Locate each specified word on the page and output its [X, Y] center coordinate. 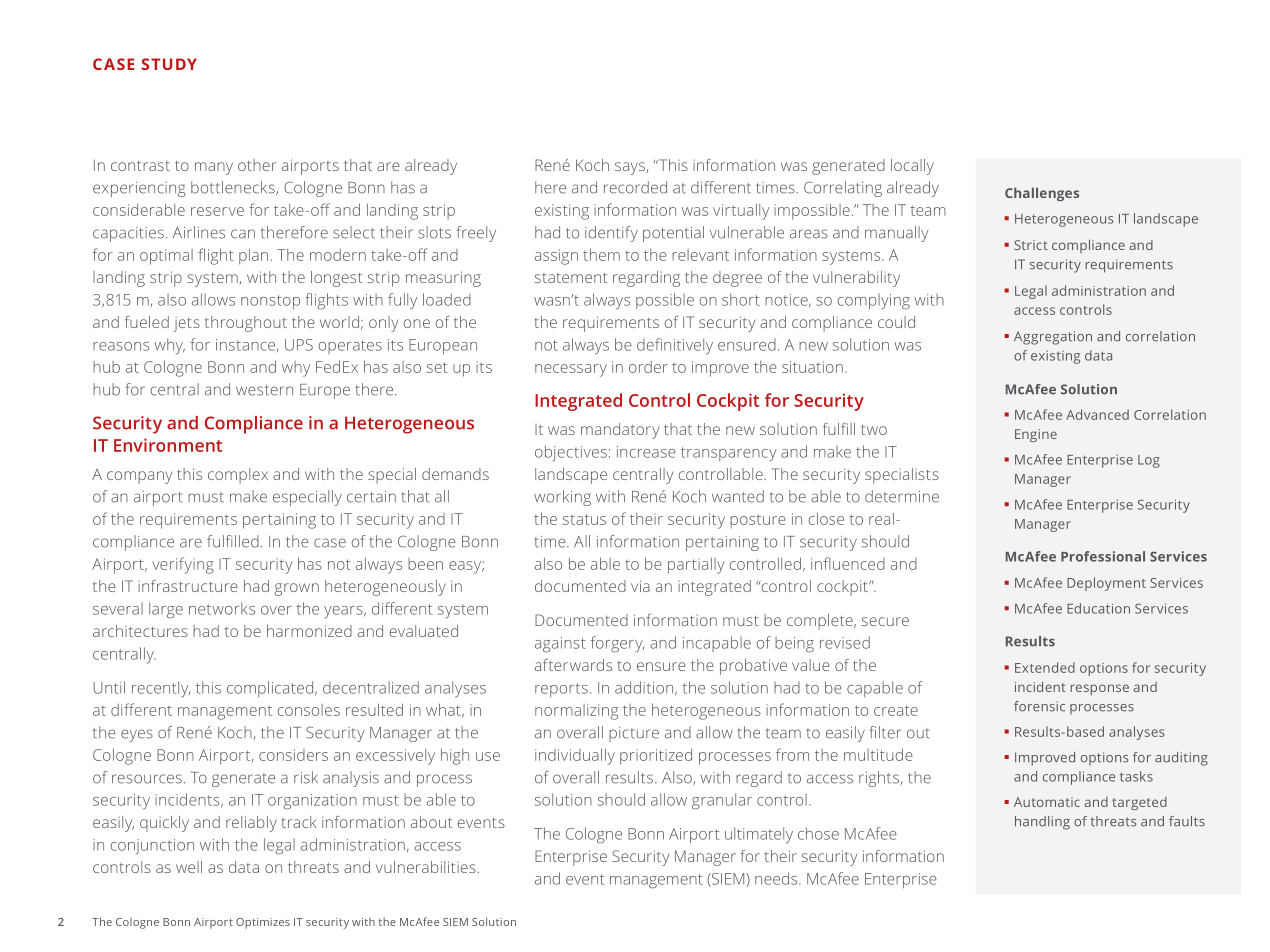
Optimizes [263, 923]
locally [912, 167]
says [631, 168]
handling [1042, 823]
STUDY [169, 64]
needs [777, 878]
